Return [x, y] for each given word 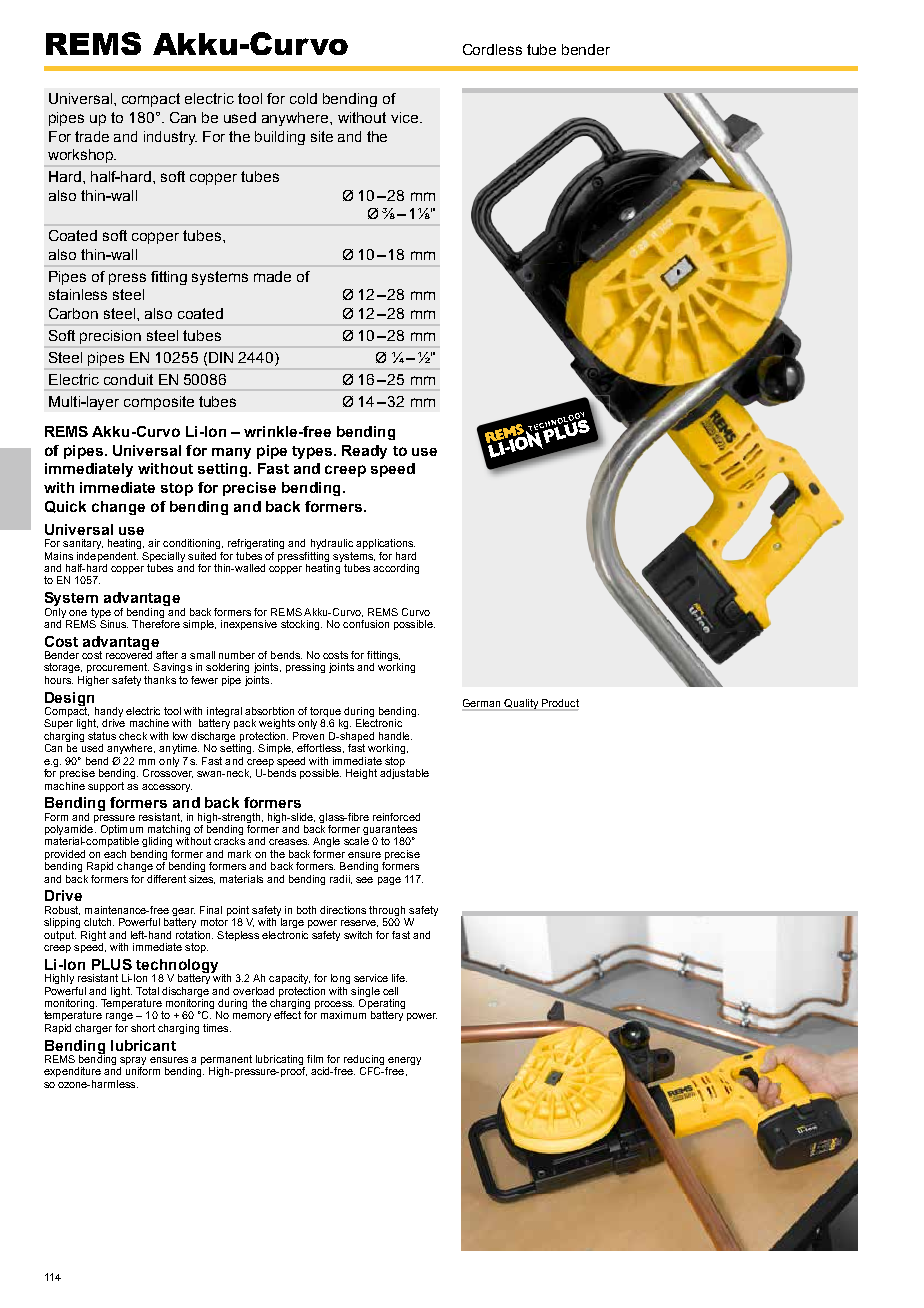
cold [303, 98]
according [396, 569]
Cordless [492, 49]
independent [107, 557]
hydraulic [332, 544]
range [119, 1017]
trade [92, 136]
